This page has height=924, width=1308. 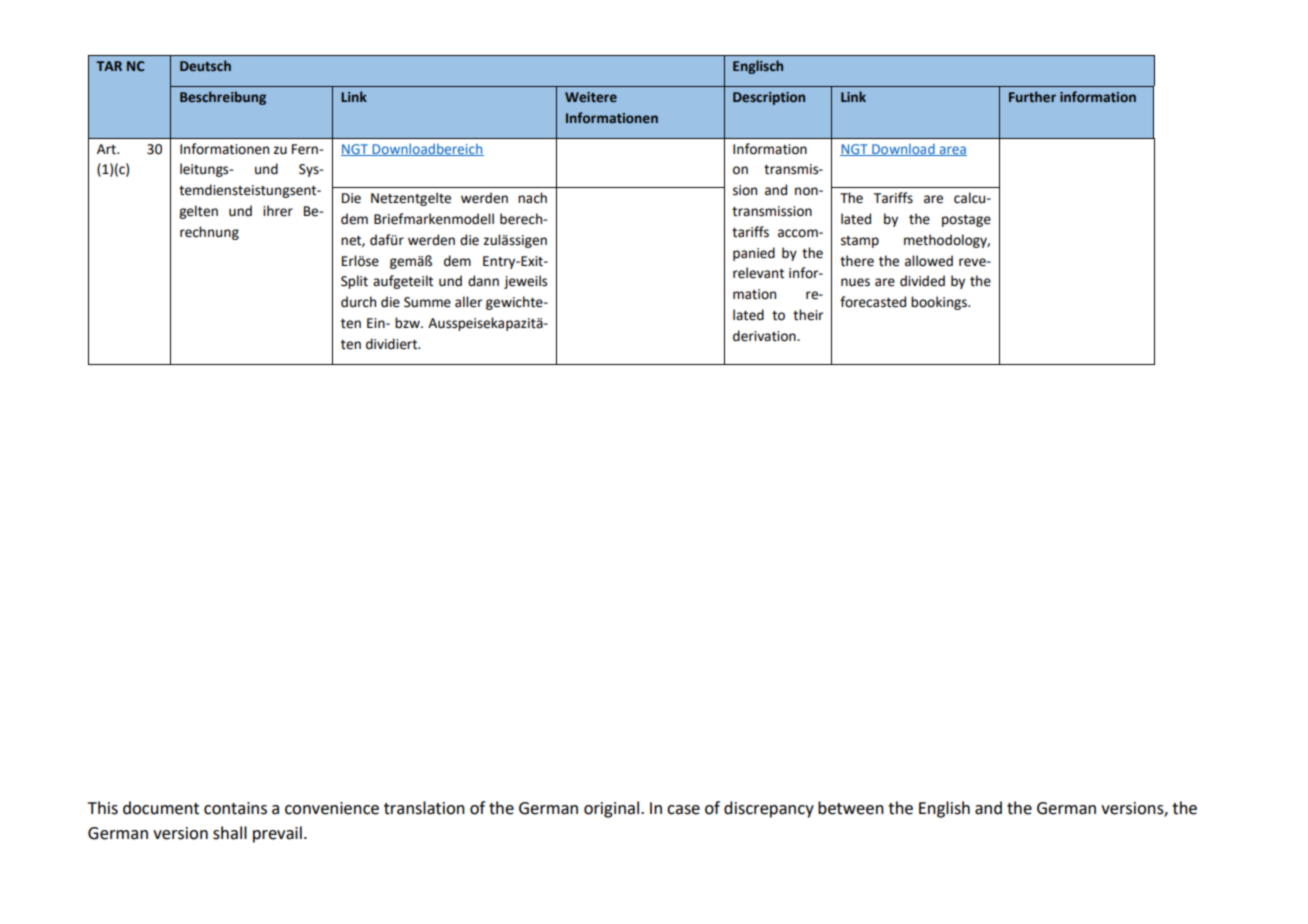 What do you see at coordinates (613, 809) in the page?
I see `original` at bounding box center [613, 809].
